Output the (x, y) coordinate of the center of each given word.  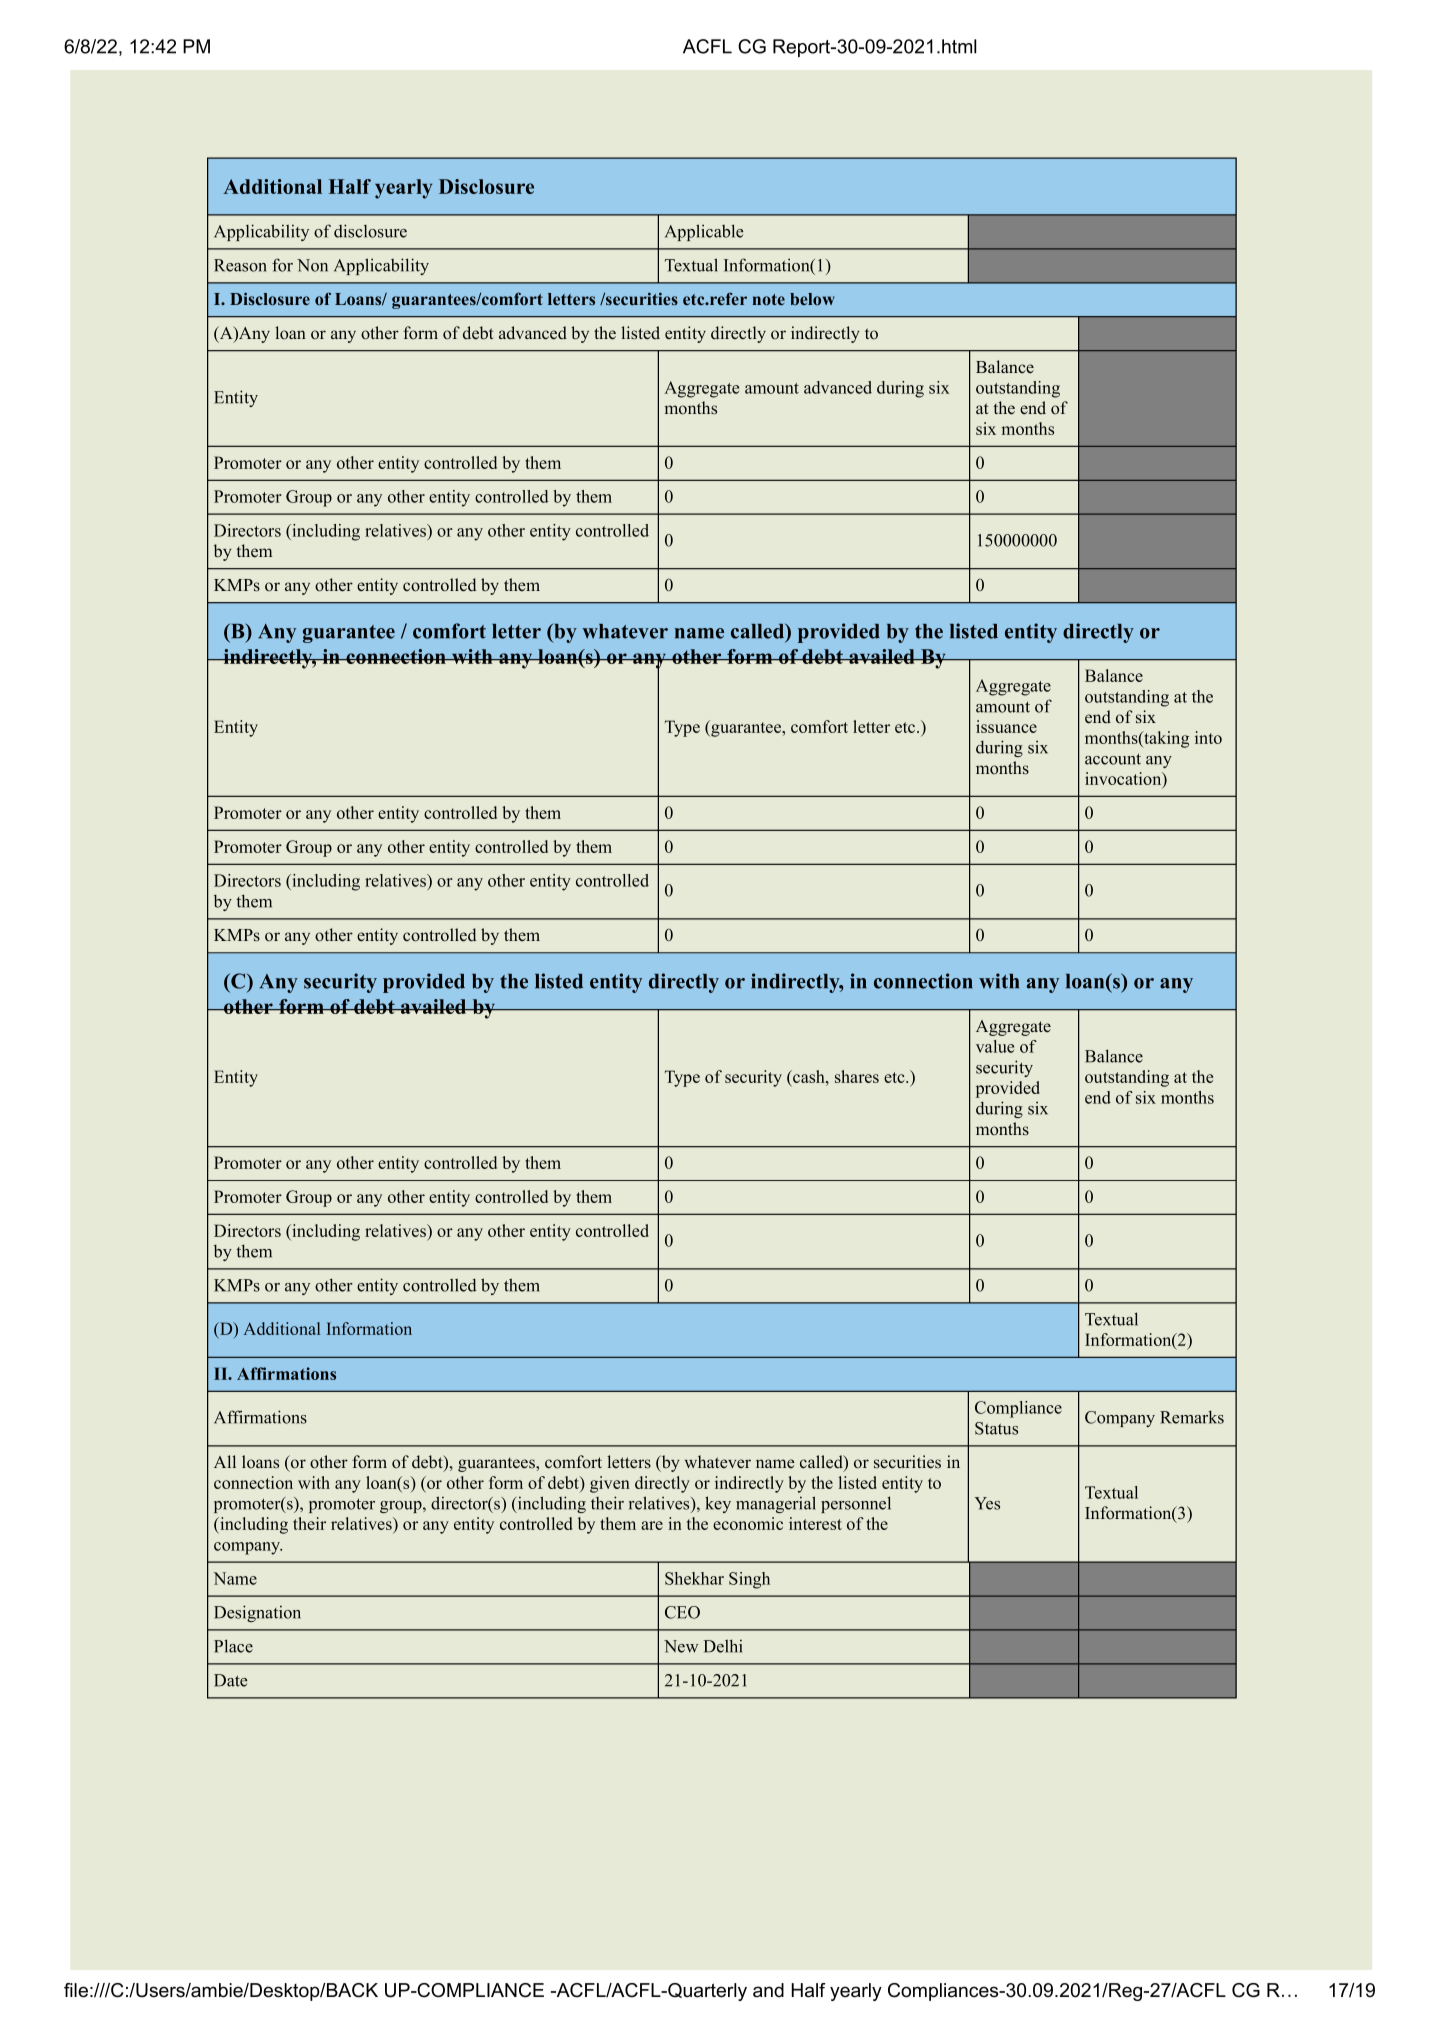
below (812, 299)
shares (857, 1076)
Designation (257, 1613)
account (1113, 759)
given (610, 1484)
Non (312, 265)
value (995, 1046)
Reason (240, 265)
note (768, 299)
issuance (1006, 726)
